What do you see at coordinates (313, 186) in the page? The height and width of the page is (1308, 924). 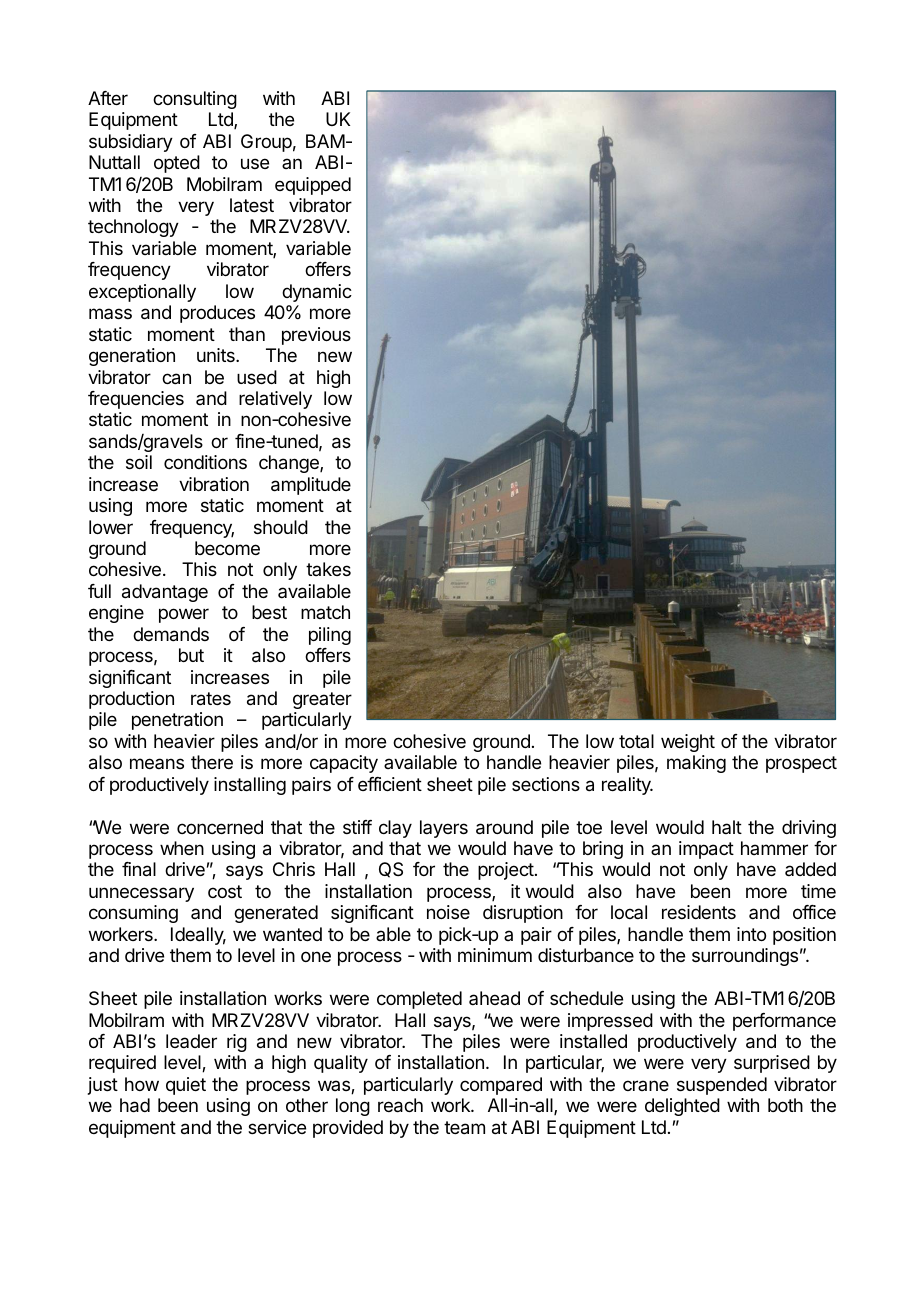 I see `equipped` at bounding box center [313, 186].
